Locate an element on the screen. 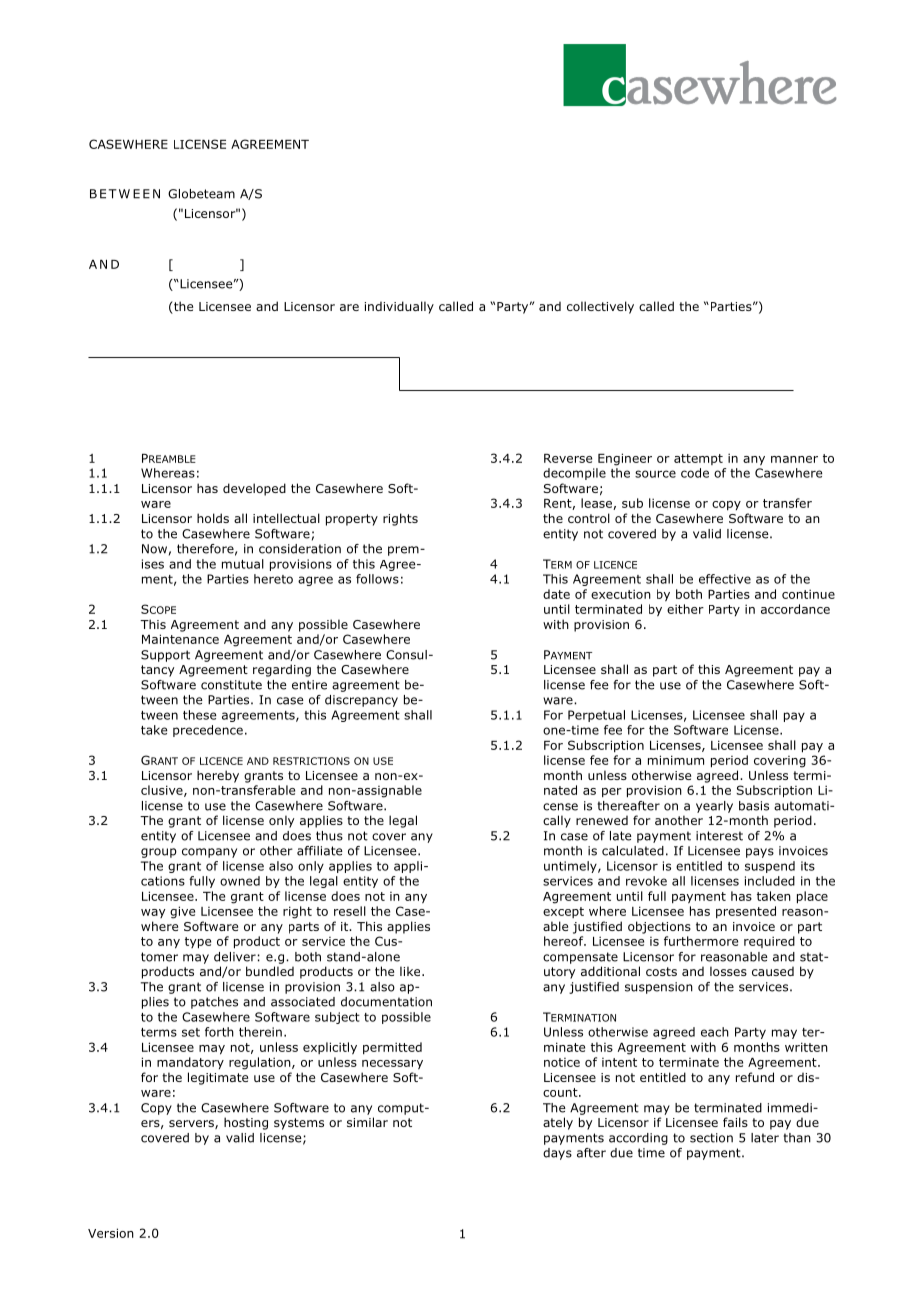  Version is located at coordinates (111, 1233).
